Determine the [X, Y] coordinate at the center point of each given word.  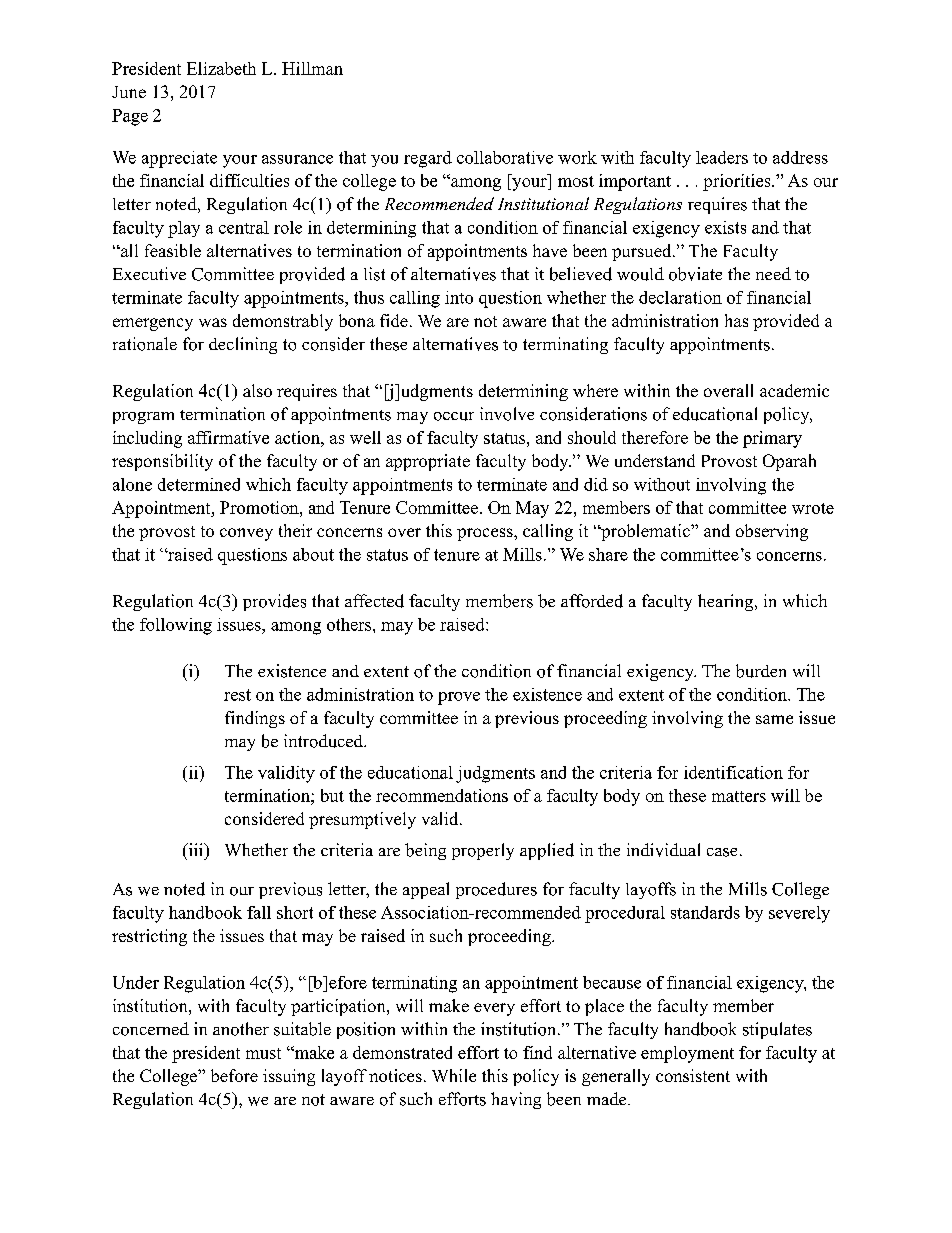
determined [199, 484]
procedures [496, 890]
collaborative [505, 157]
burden [761, 671]
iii [196, 849]
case [722, 852]
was [213, 322]
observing [772, 532]
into [459, 297]
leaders [722, 157]
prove [459, 698]
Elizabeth [221, 68]
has [736, 320]
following [176, 626]
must [263, 1053]
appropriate [428, 462]
